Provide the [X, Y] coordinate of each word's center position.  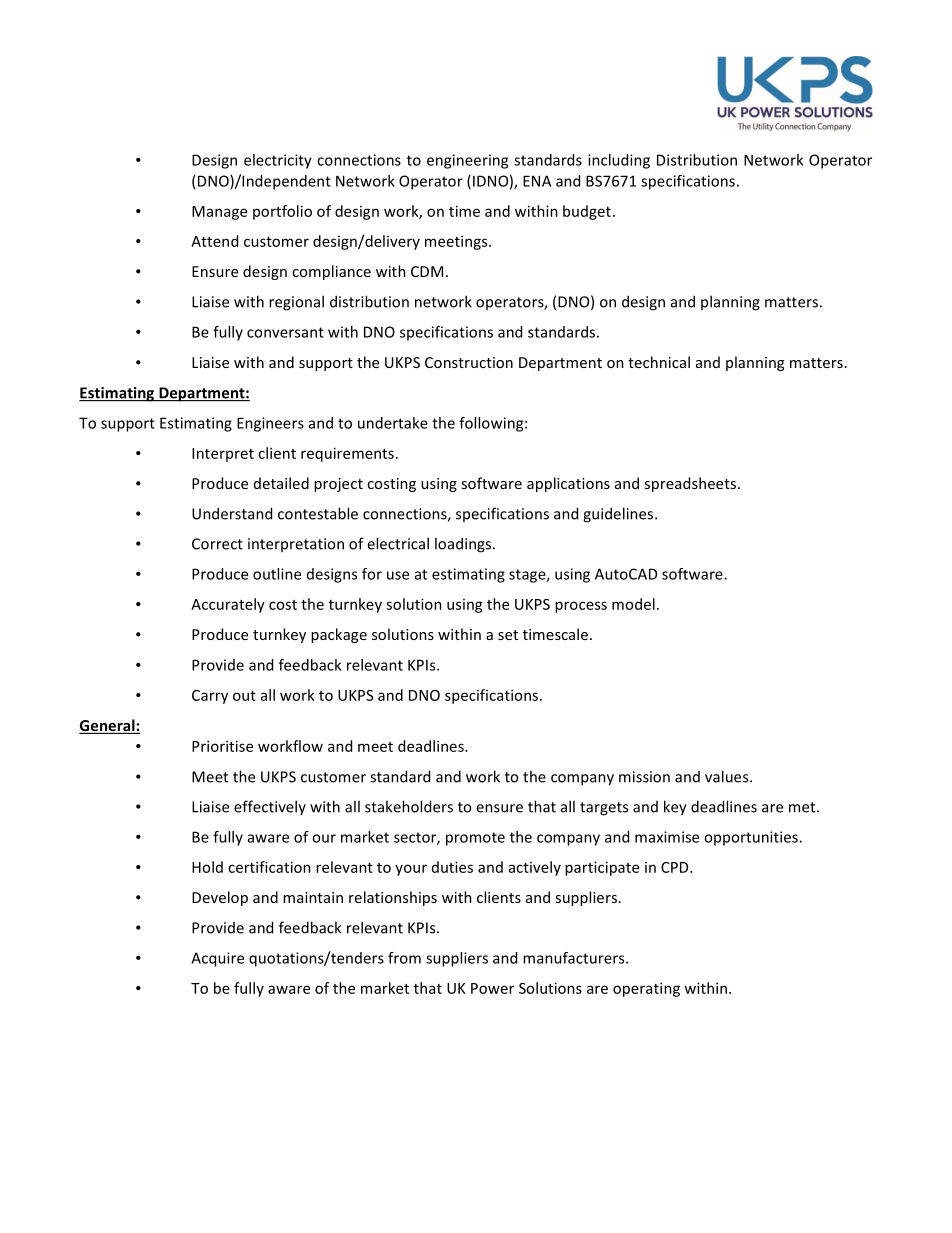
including [619, 161]
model [633, 604]
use [398, 575]
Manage [219, 213]
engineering [467, 161]
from [404, 958]
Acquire [217, 959]
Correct [217, 544]
